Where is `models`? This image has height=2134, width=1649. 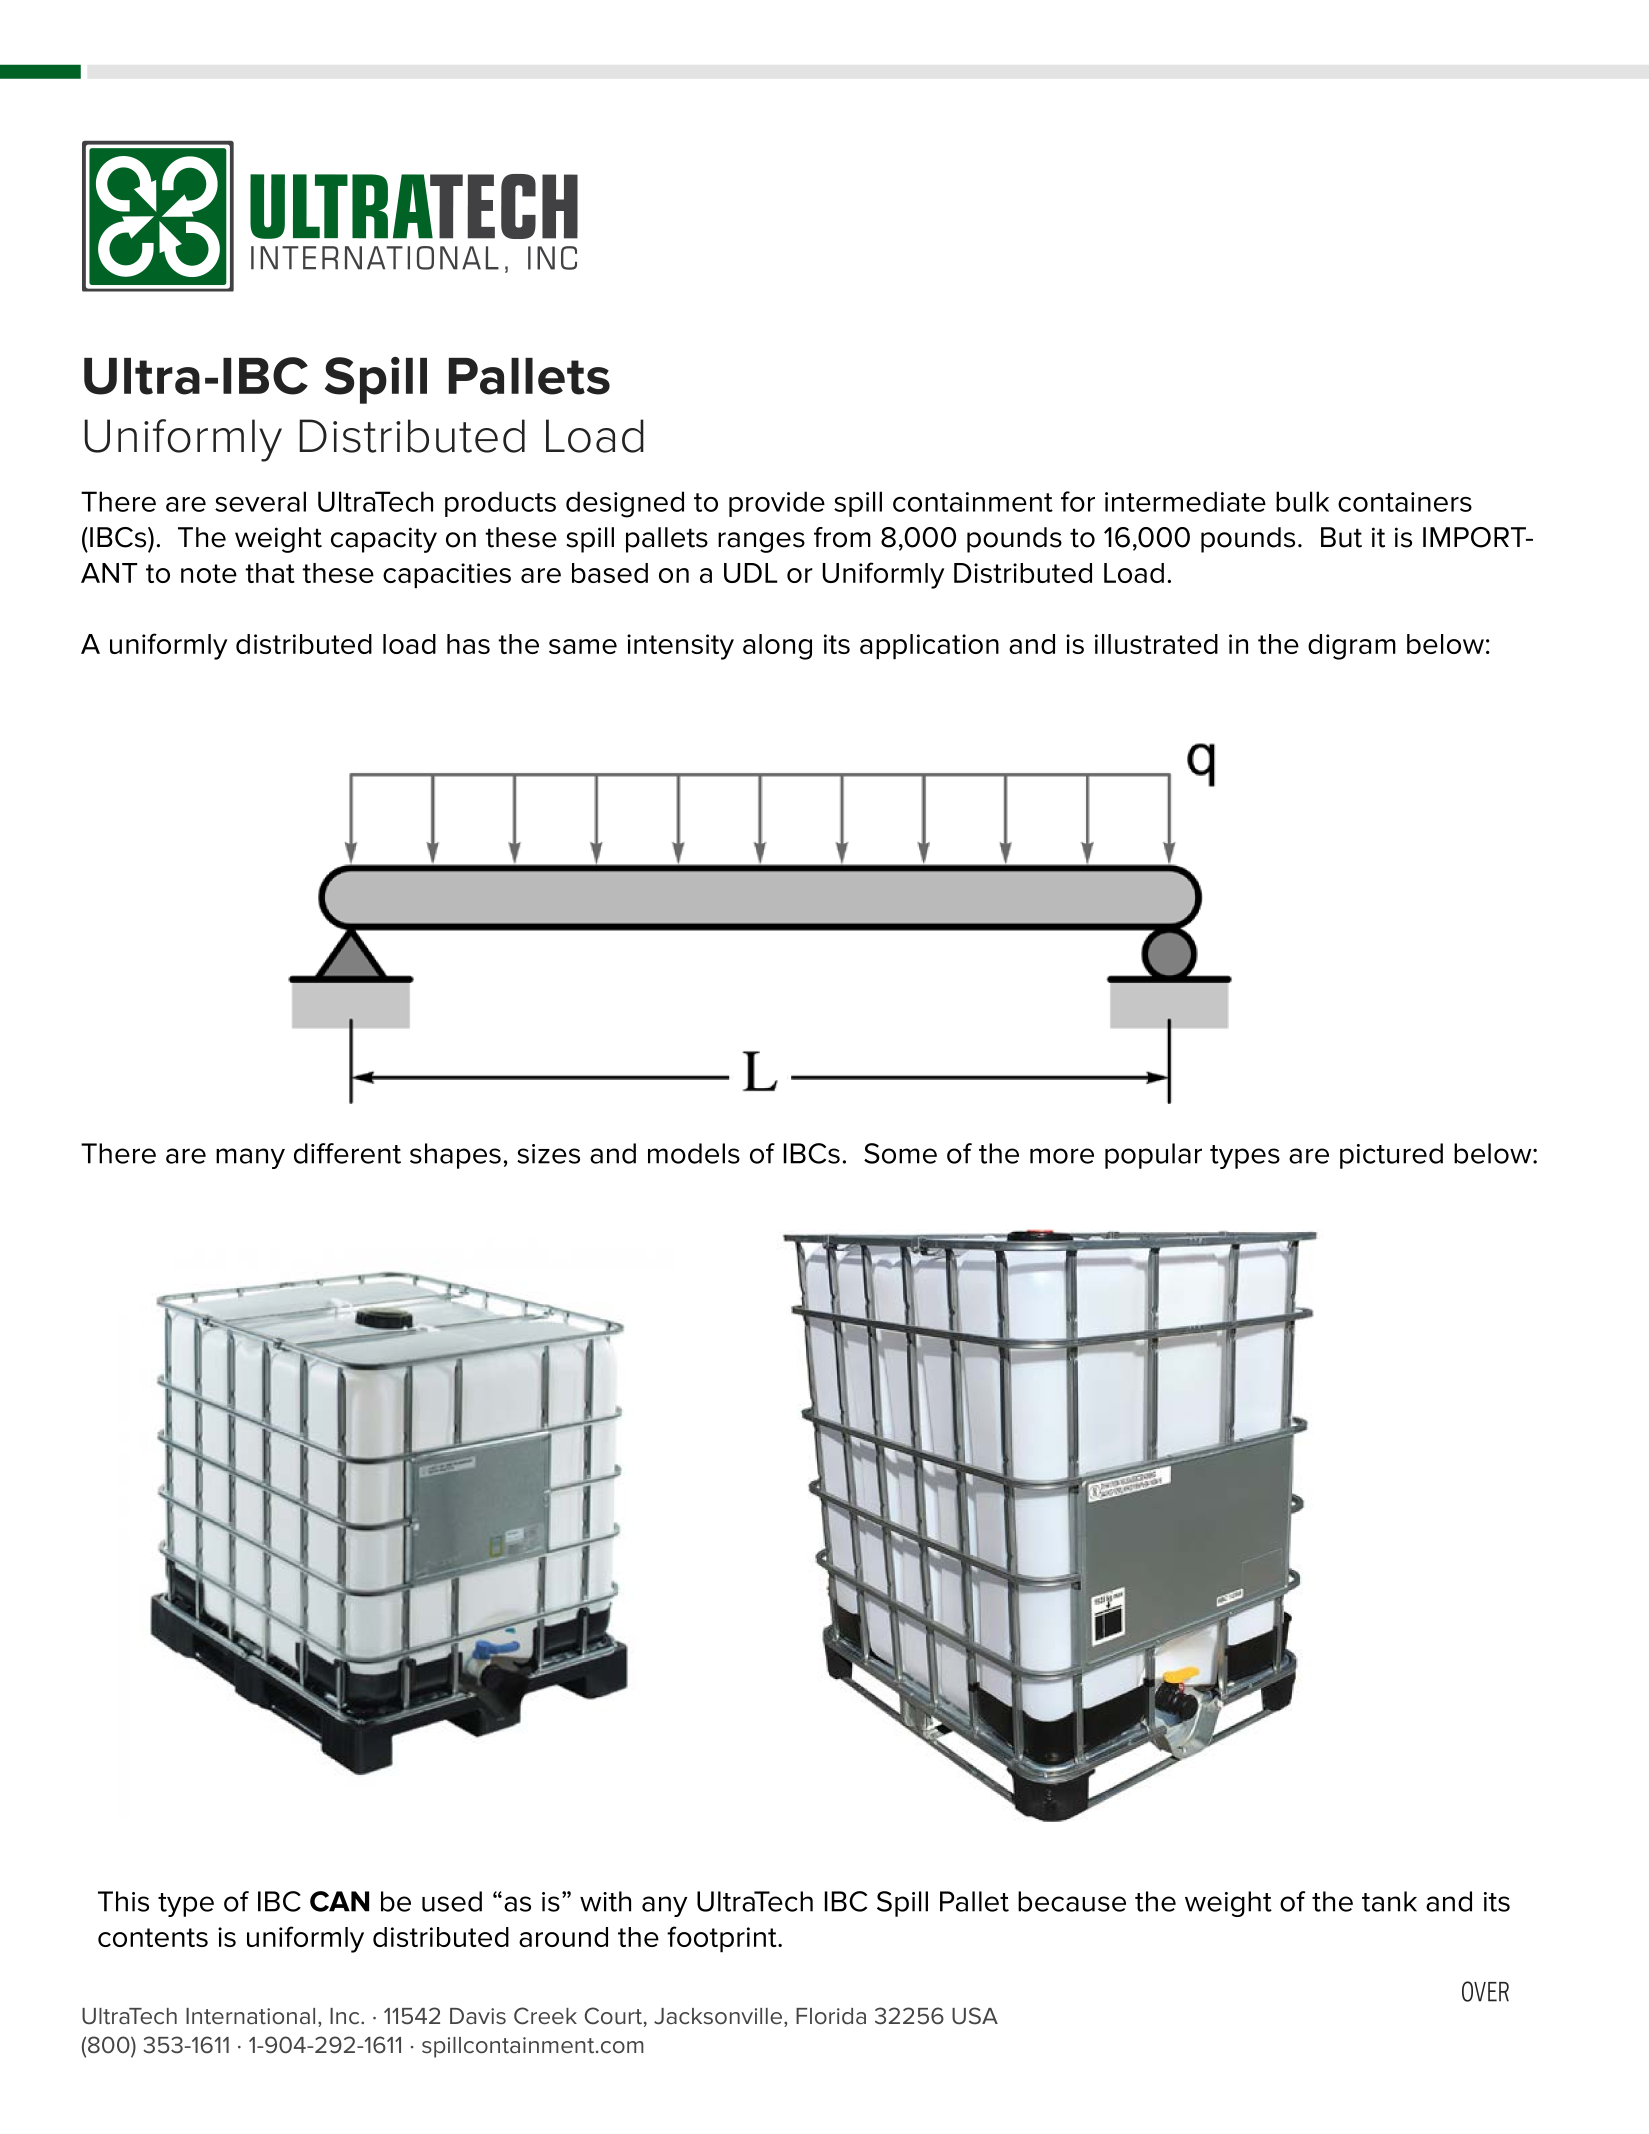
models is located at coordinates (694, 1153).
